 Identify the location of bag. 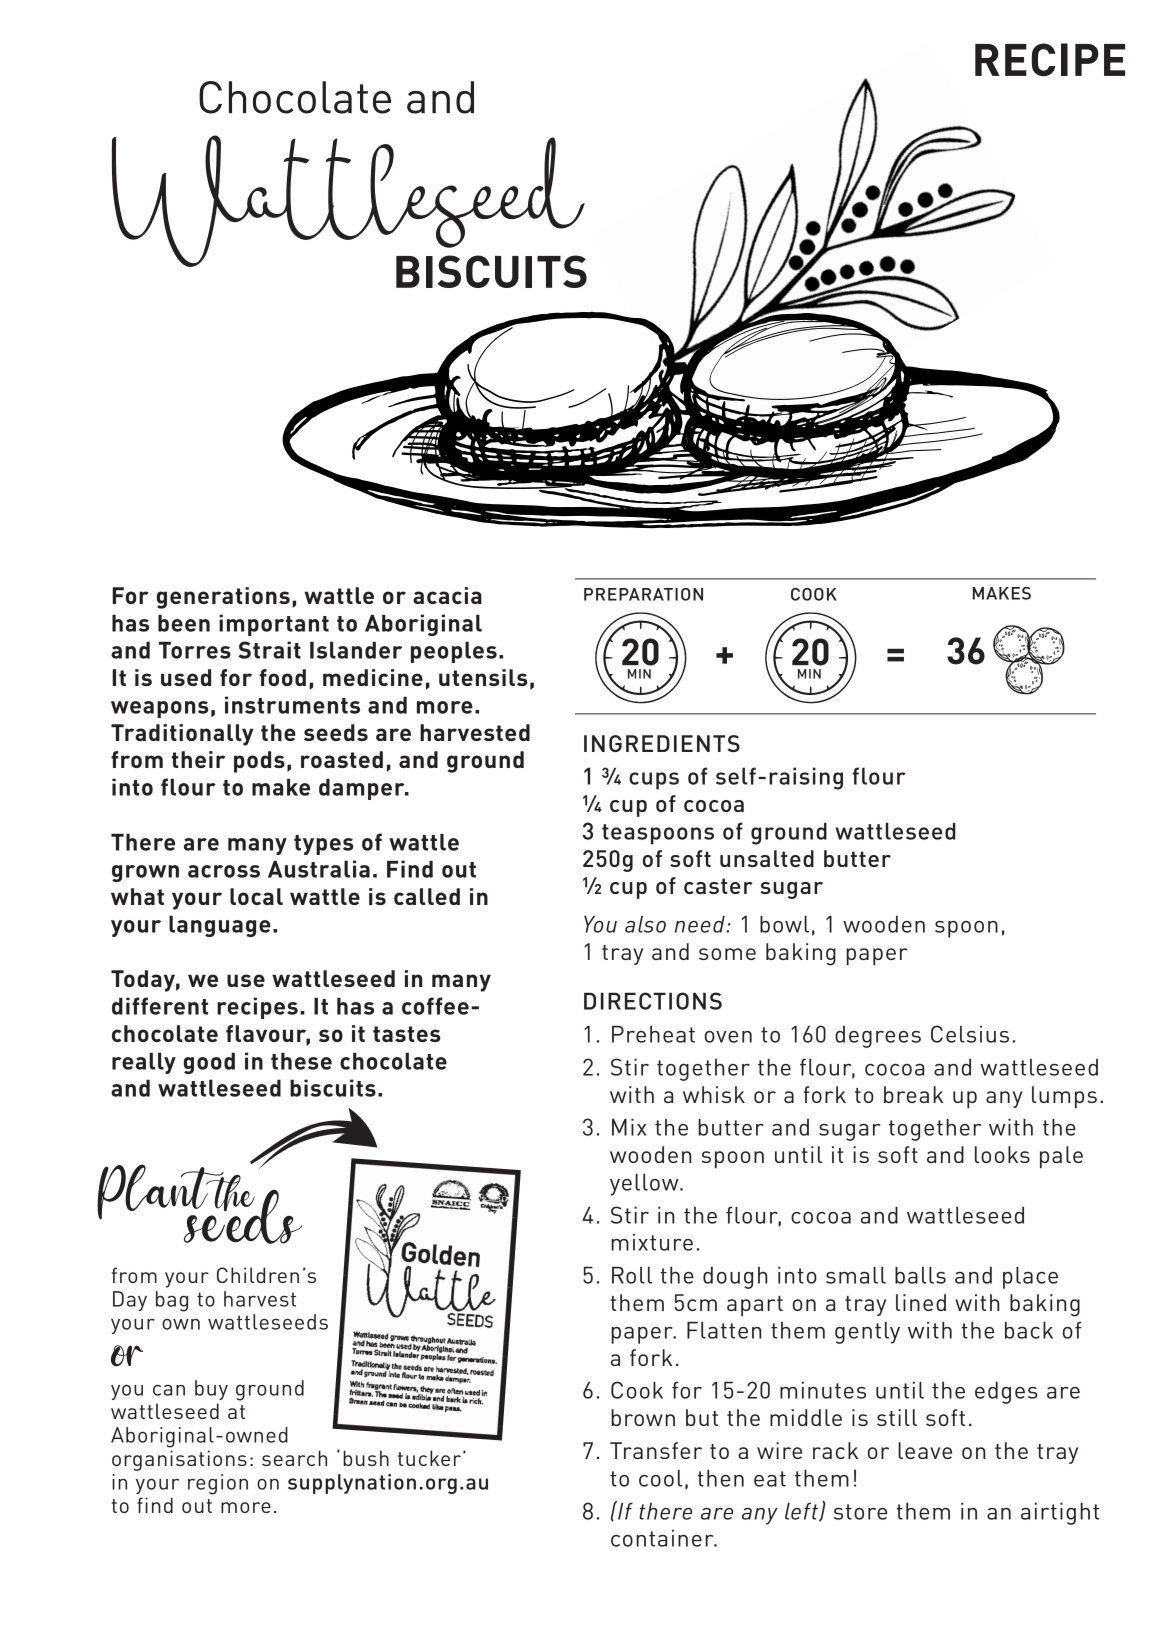
(172, 1301).
